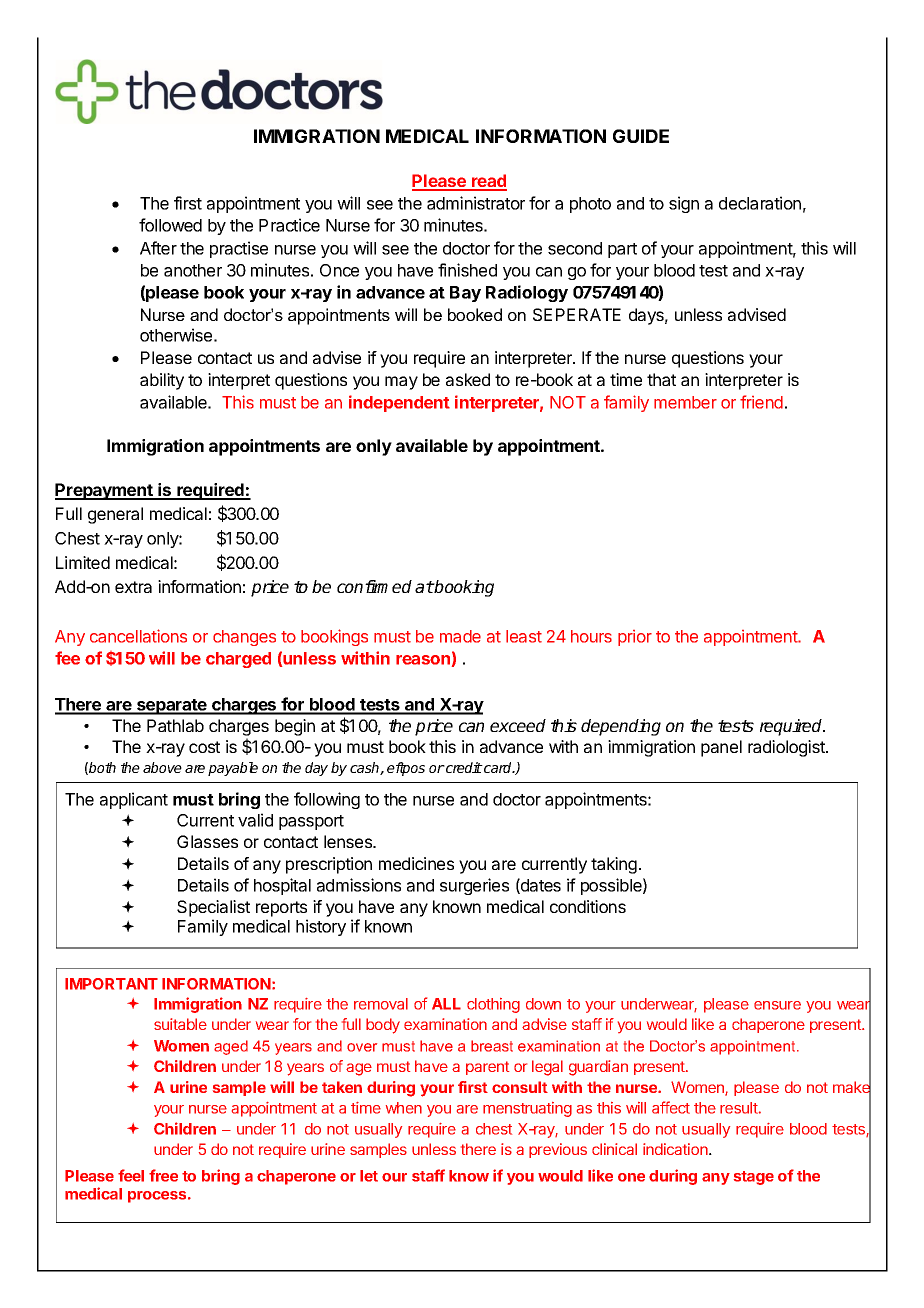 The height and width of the page is (1308, 924). I want to click on radiologist, so click(787, 748).
